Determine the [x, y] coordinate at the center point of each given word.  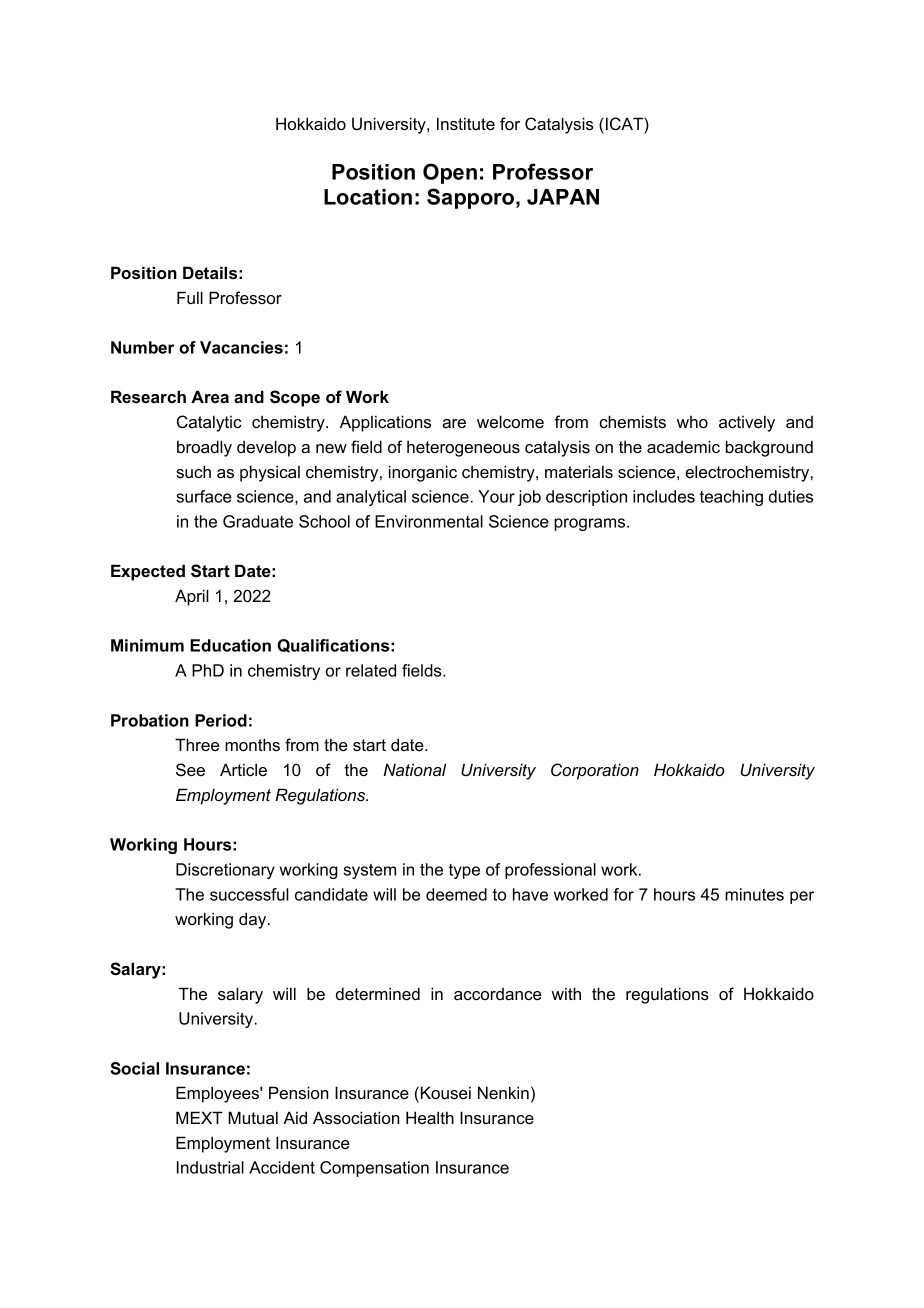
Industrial [210, 1167]
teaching [731, 498]
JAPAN [563, 197]
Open [450, 173]
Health [430, 1117]
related [371, 670]
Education [230, 645]
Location [368, 197]
